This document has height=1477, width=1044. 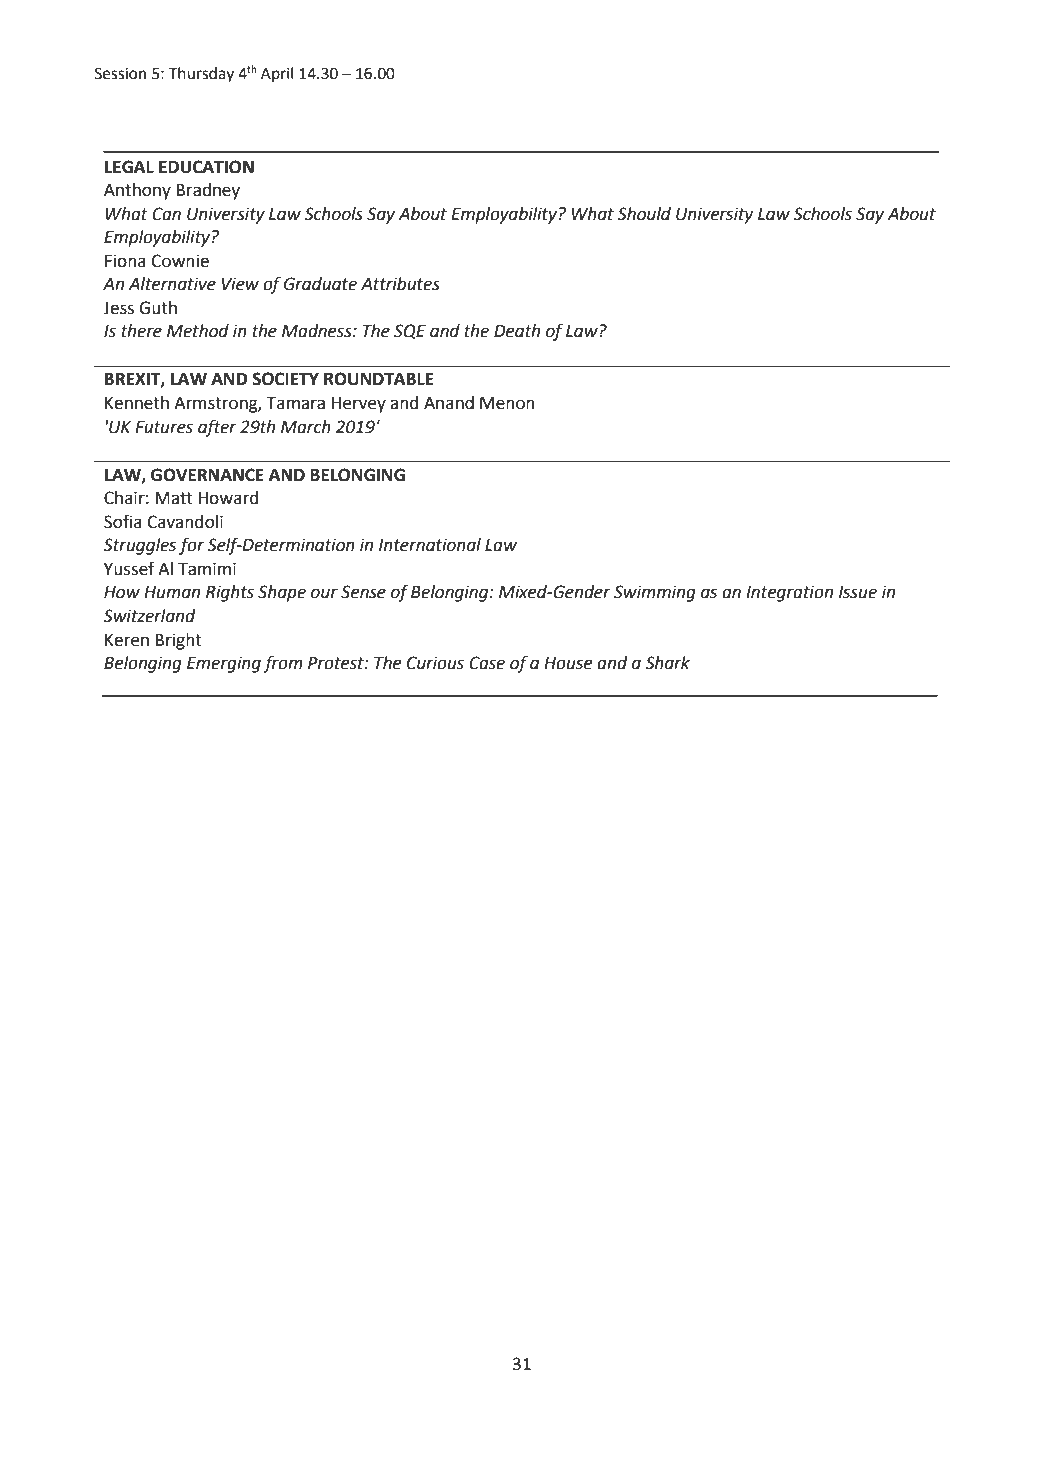 I want to click on Thursday, so click(x=201, y=75).
